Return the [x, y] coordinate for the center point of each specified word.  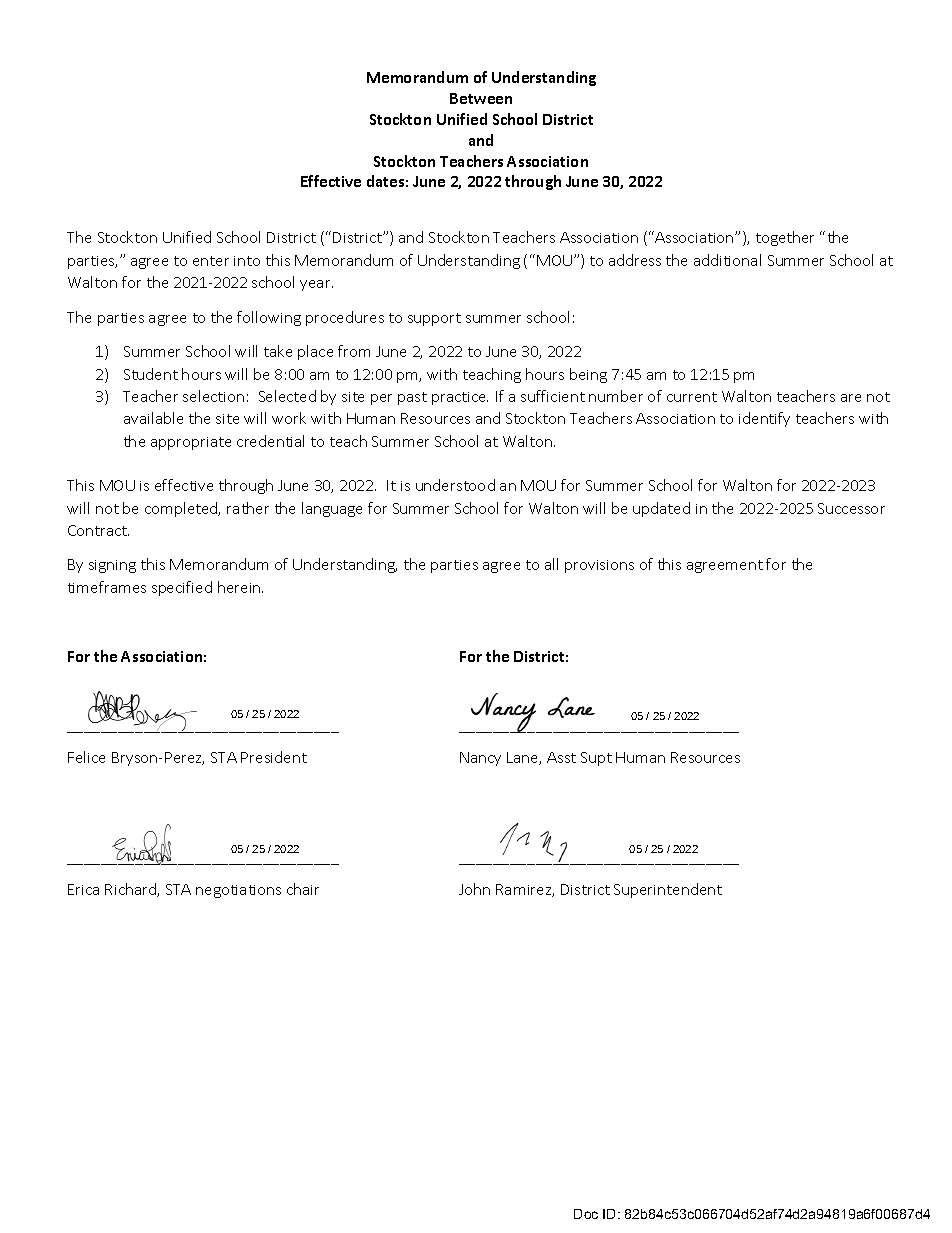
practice [460, 398]
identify [764, 419]
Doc [586, 1214]
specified [182, 588]
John [474, 889]
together [785, 238]
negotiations [238, 891]
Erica [83, 889]
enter [211, 261]
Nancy [480, 759]
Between [481, 98]
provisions [599, 566]
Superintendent [668, 890]
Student [151, 374]
